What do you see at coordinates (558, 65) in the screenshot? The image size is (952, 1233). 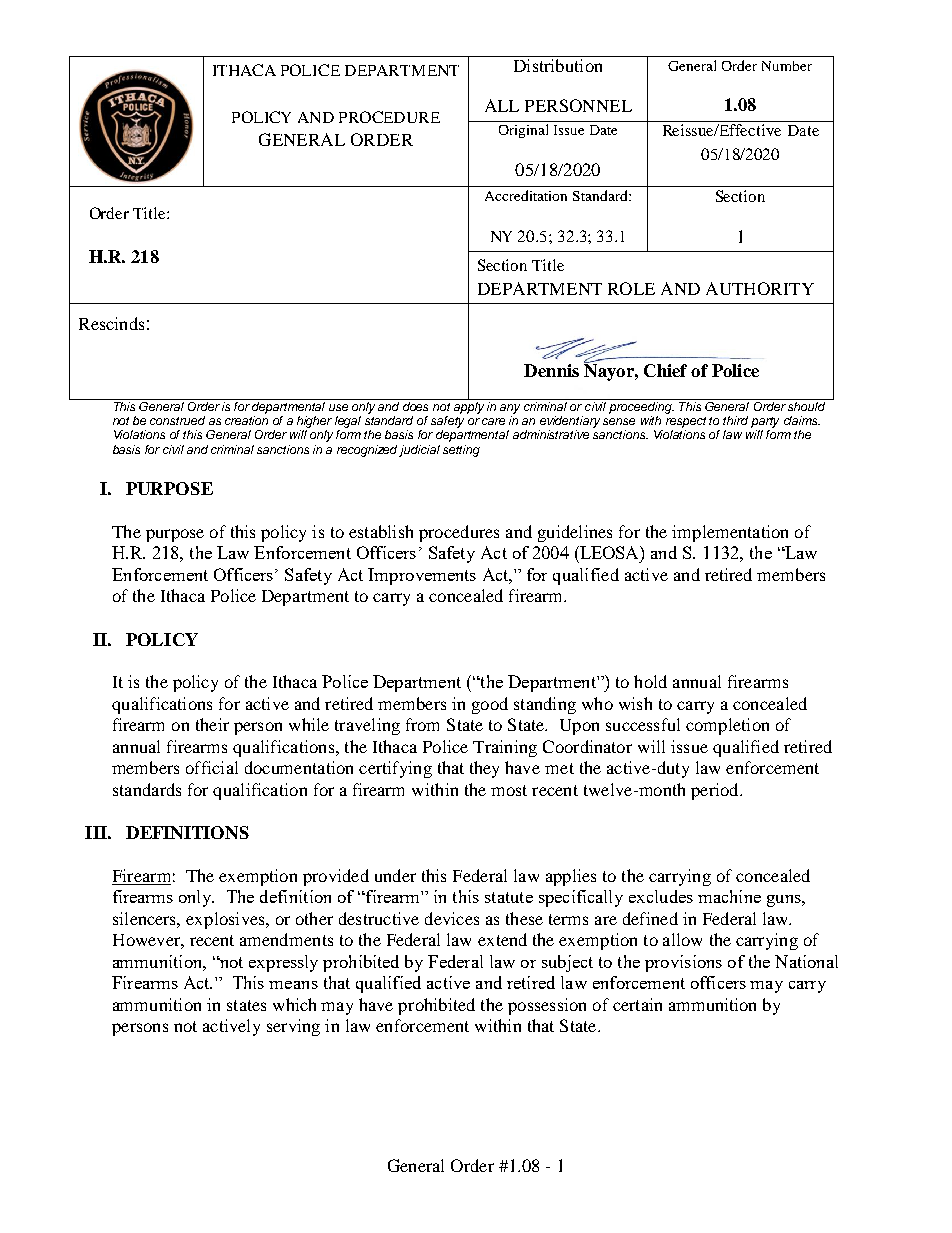 I see `Distribution` at bounding box center [558, 65].
